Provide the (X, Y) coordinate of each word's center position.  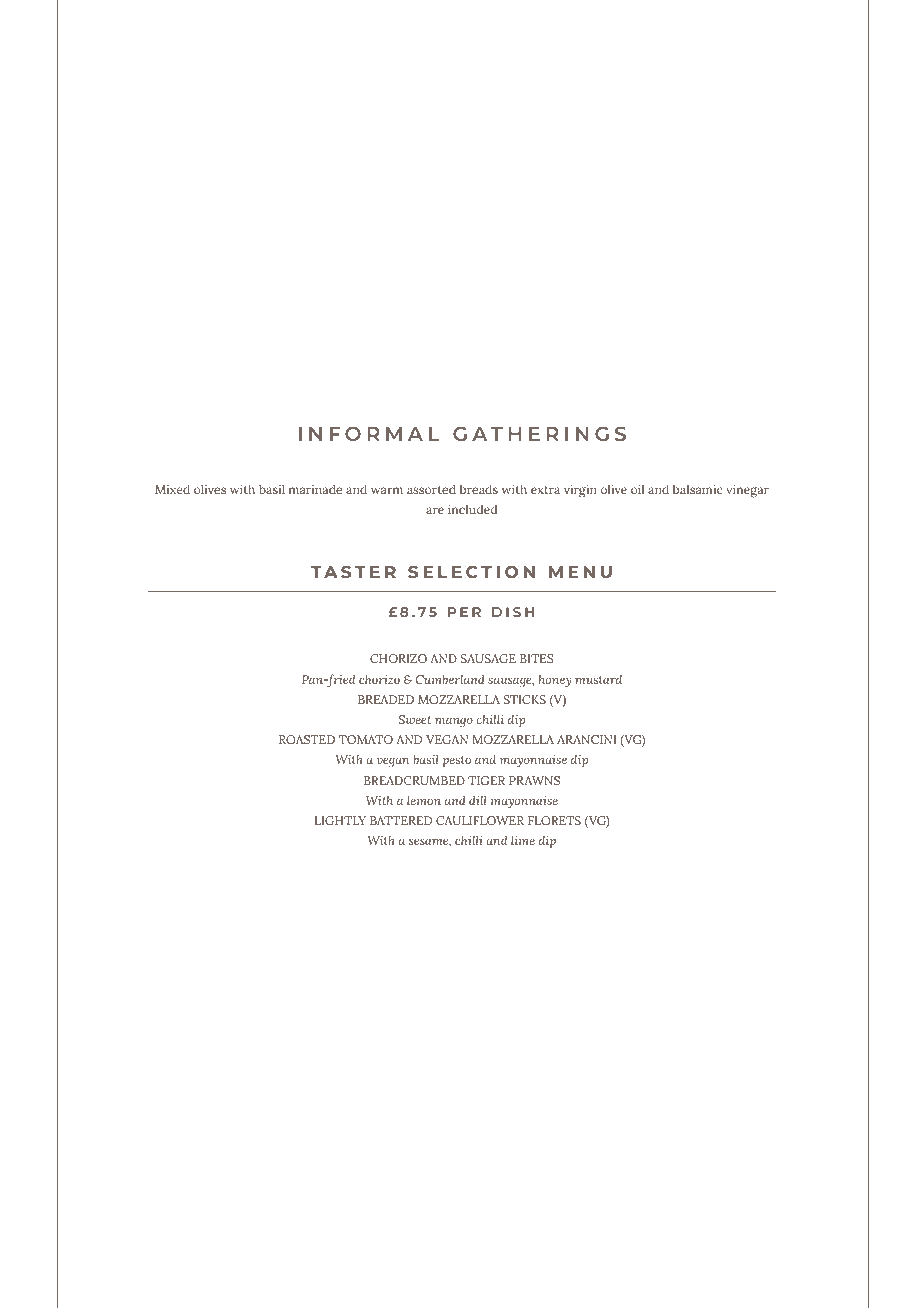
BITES (536, 658)
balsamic (698, 489)
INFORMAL (369, 434)
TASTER (353, 572)
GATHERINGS (539, 433)
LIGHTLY (340, 820)
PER (464, 612)
